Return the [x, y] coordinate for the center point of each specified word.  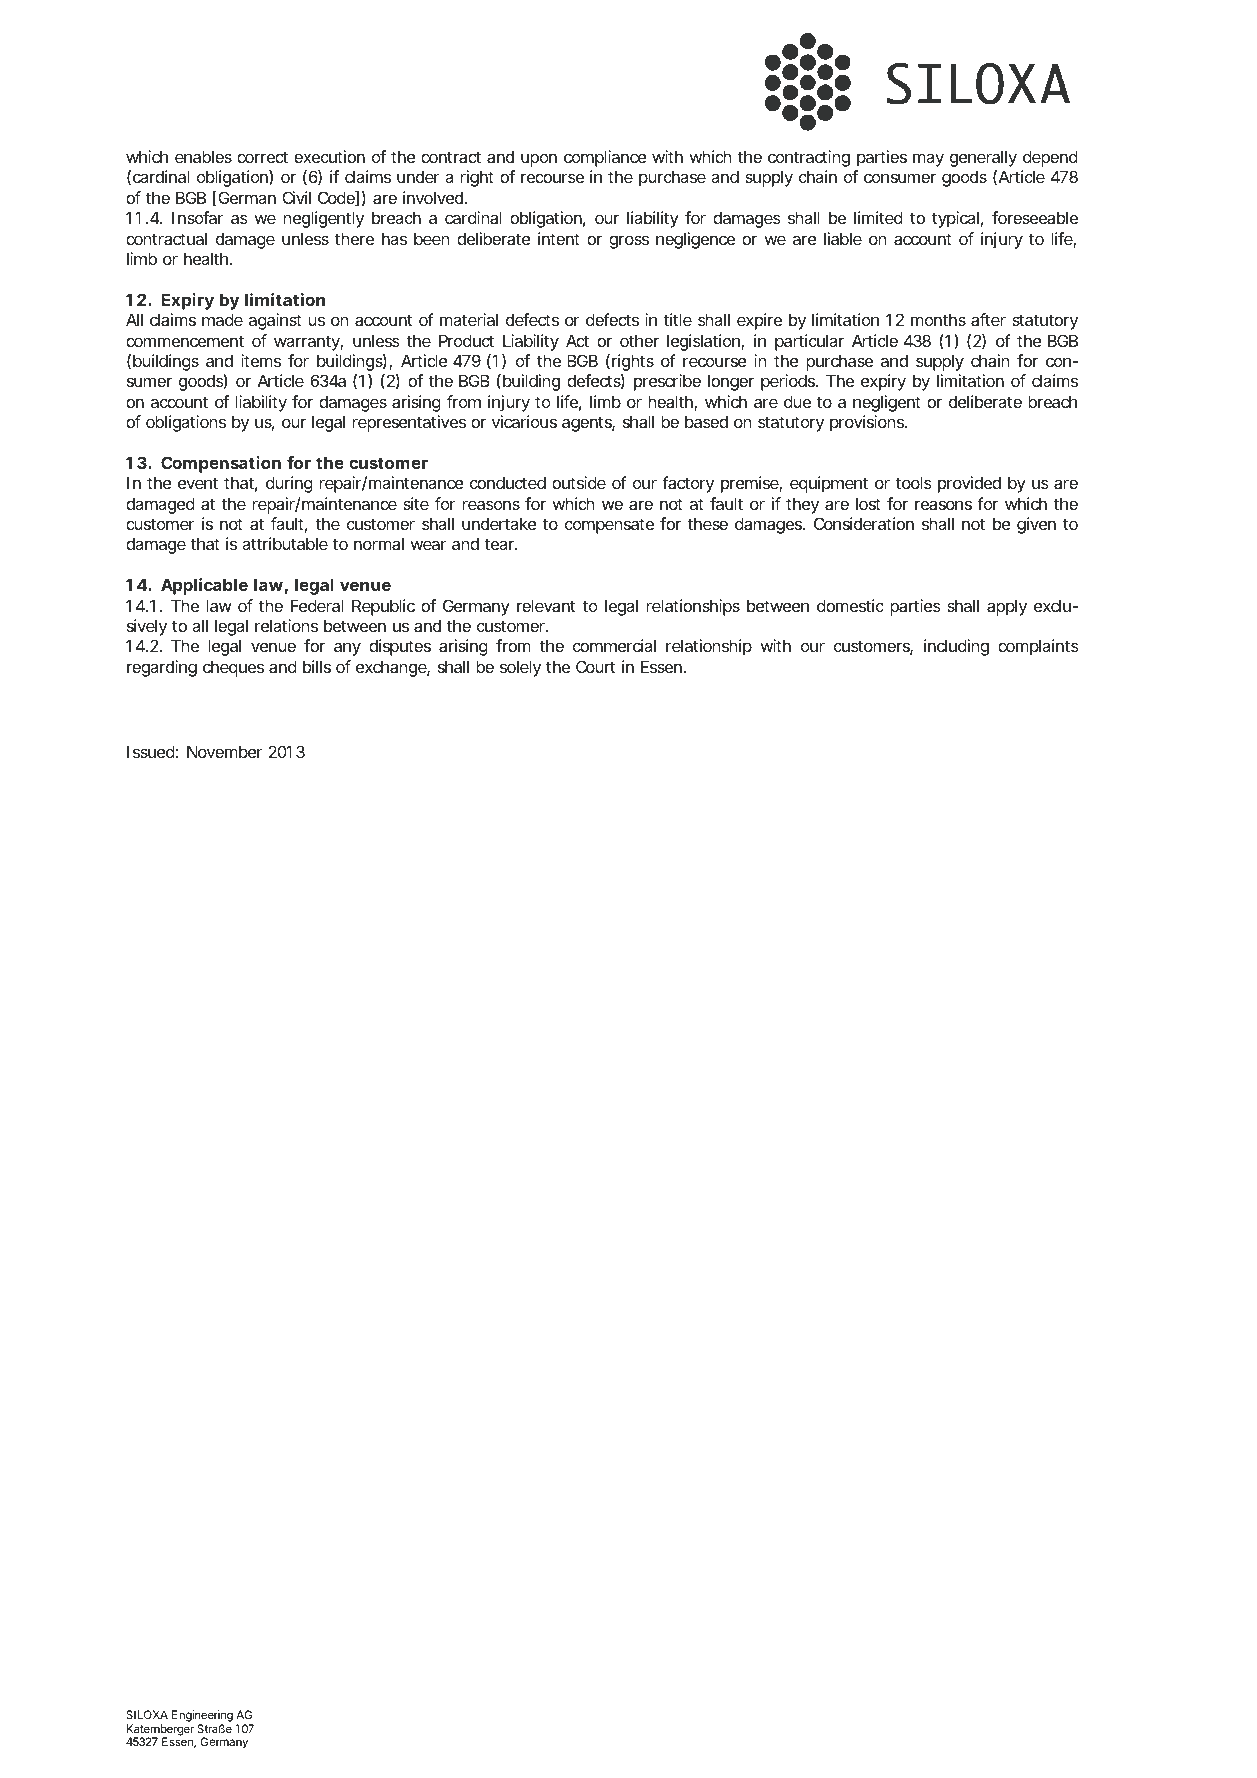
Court [595, 666]
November [225, 751]
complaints [1038, 647]
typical [955, 219]
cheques [233, 668]
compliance [605, 158]
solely [520, 668]
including [956, 647]
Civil [297, 197]
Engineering [202, 1717]
